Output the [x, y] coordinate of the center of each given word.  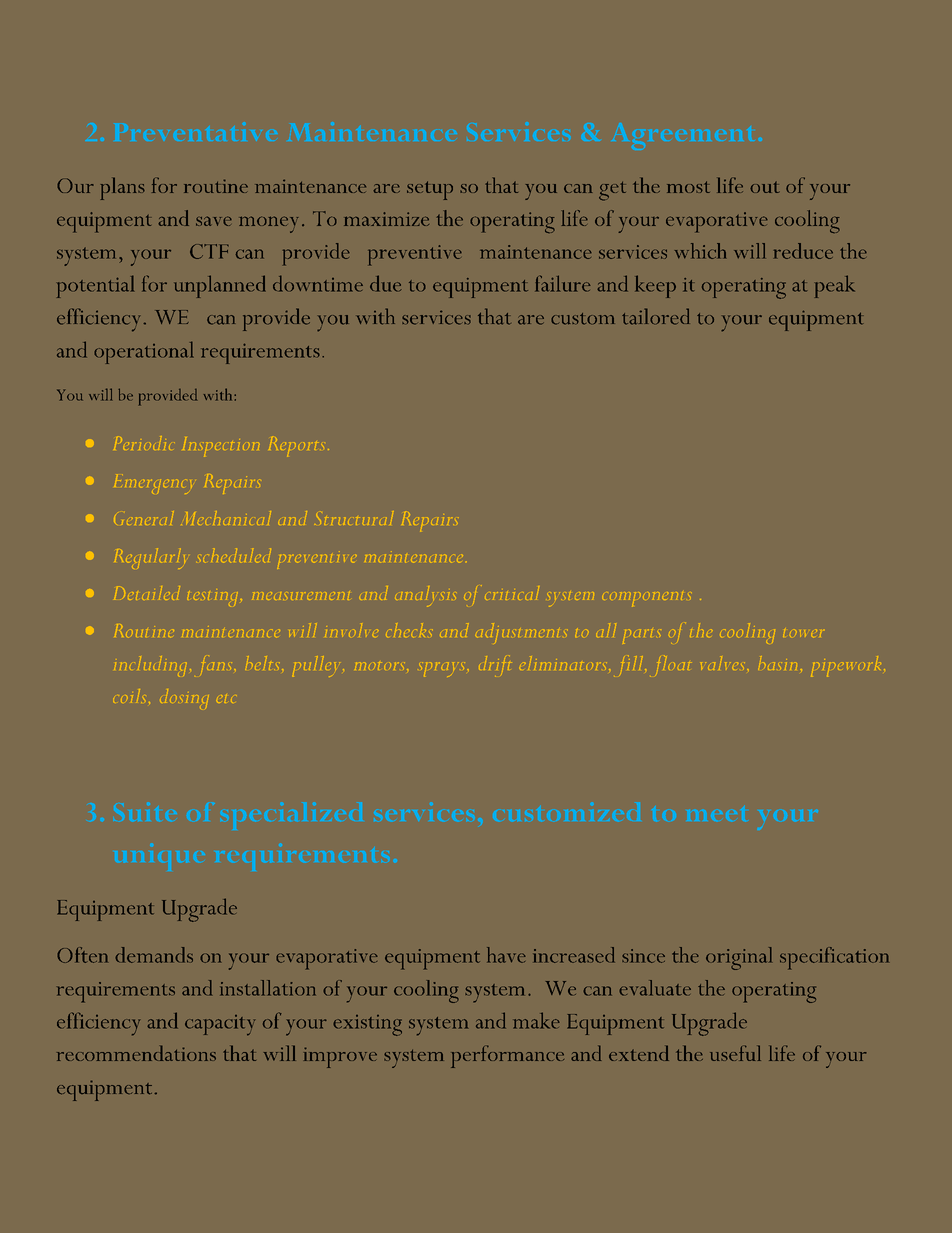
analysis [425, 596]
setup [430, 190]
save [214, 221]
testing [213, 599]
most [688, 187]
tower [802, 633]
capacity [220, 1025]
